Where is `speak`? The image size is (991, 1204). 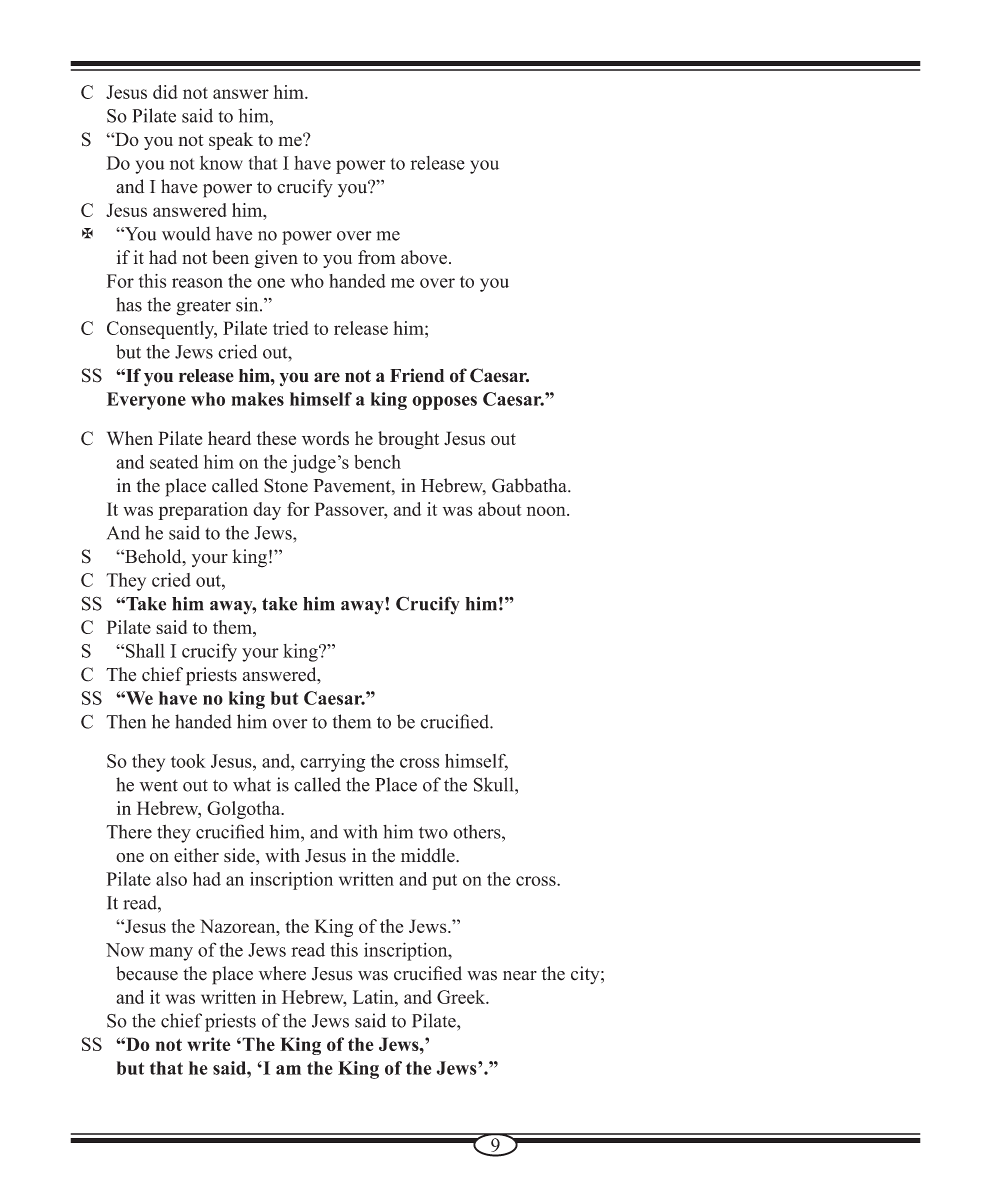
speak is located at coordinates (231, 141).
